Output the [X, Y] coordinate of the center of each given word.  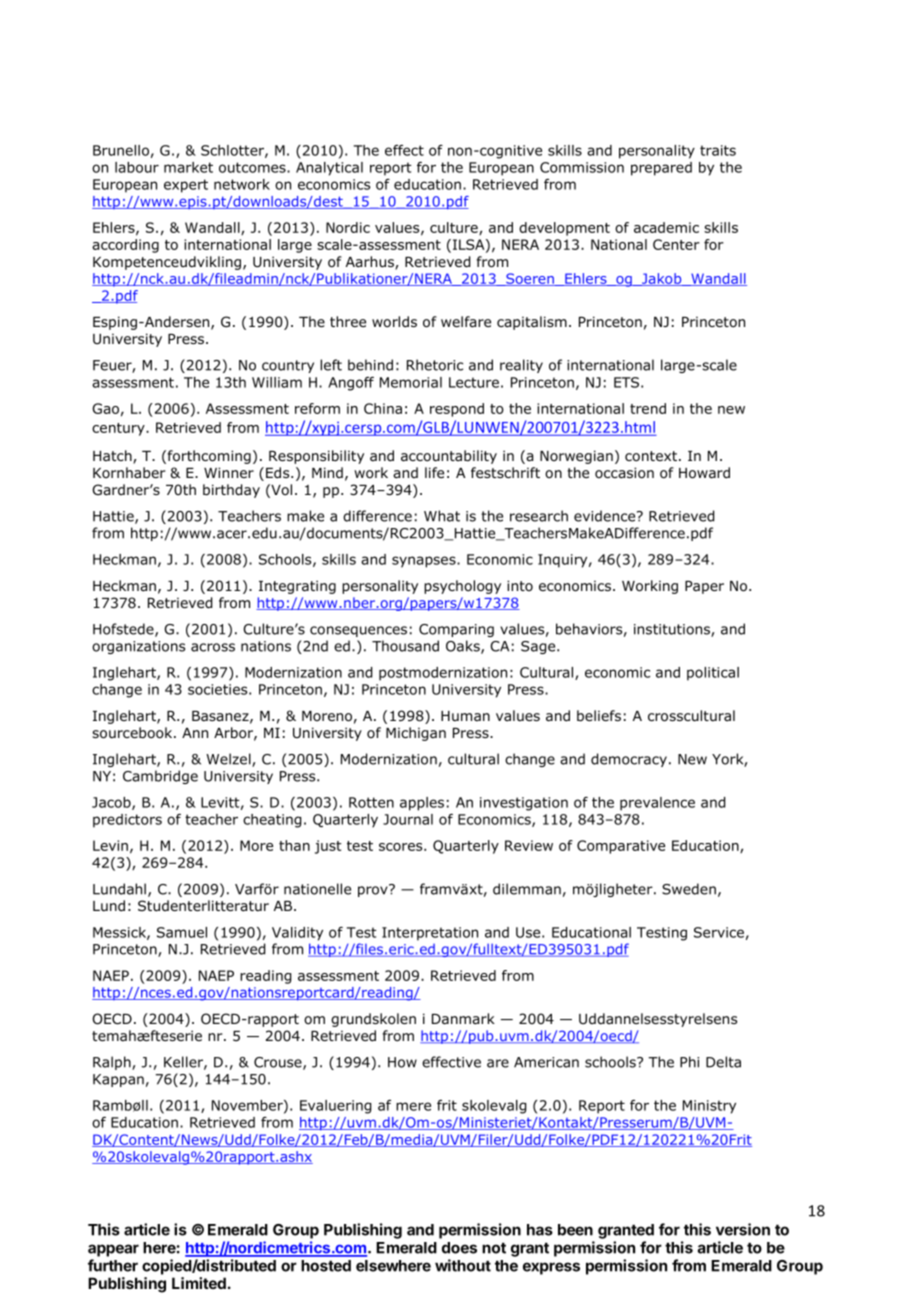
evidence [606, 516]
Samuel [182, 932]
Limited [199, 1283]
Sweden [689, 889]
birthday [231, 491]
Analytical [329, 169]
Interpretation [430, 934]
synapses [425, 562]
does [459, 1248]
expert [186, 186]
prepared [661, 169]
